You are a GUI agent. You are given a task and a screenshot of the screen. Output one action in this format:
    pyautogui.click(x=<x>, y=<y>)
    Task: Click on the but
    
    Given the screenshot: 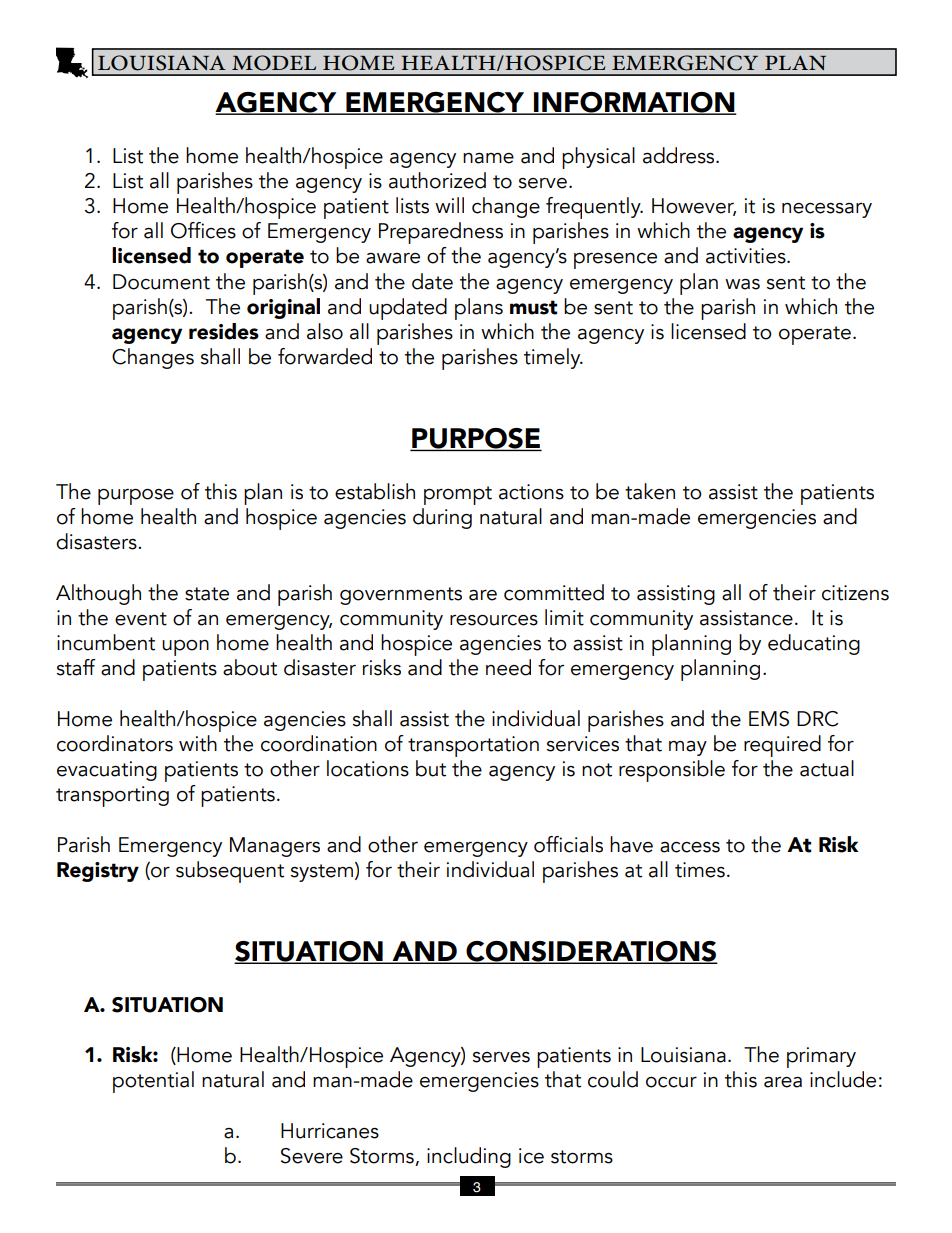 What is the action you would take?
    pyautogui.click(x=431, y=768)
